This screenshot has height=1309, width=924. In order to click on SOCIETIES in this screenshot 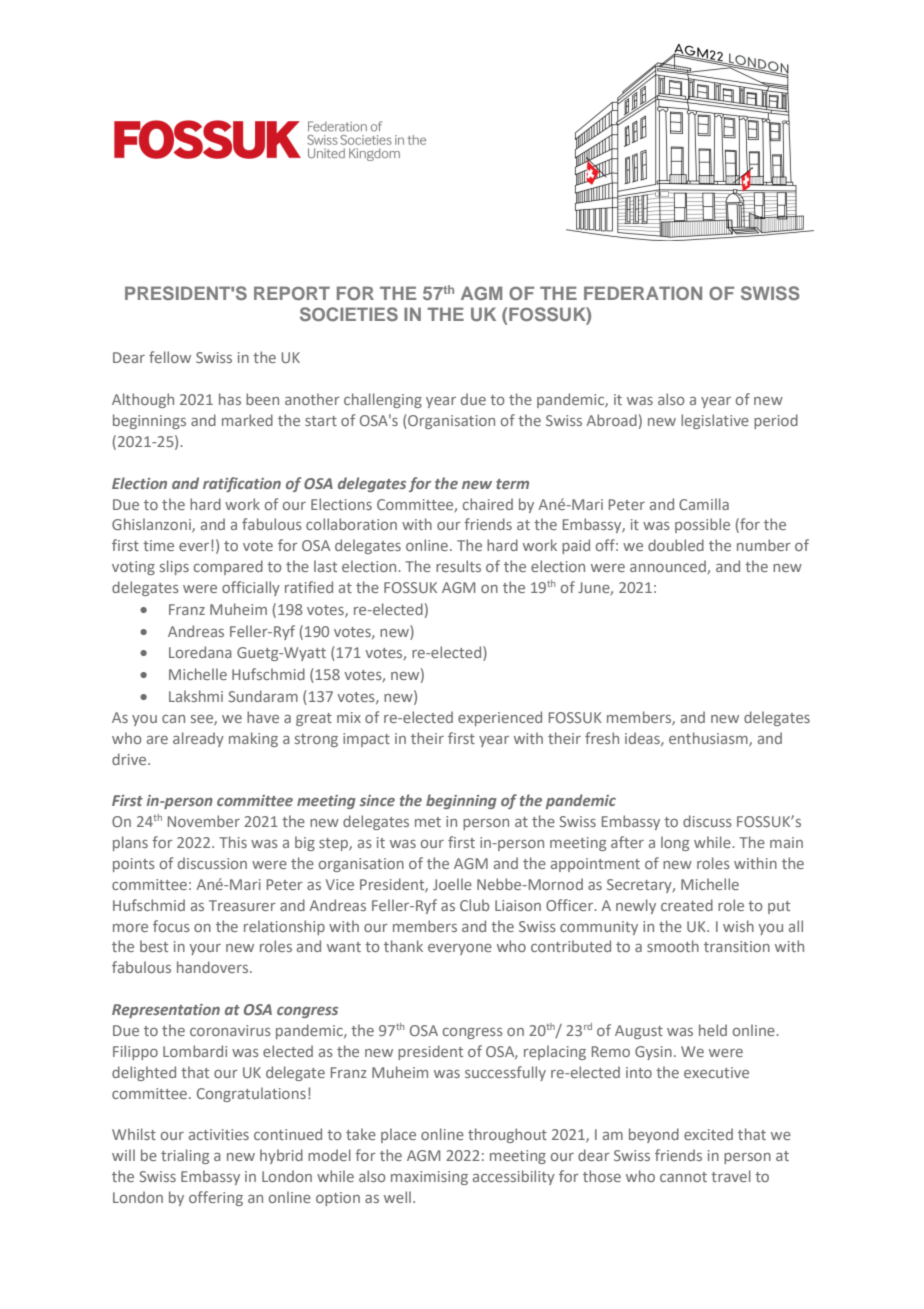, I will do `click(349, 314)`.
